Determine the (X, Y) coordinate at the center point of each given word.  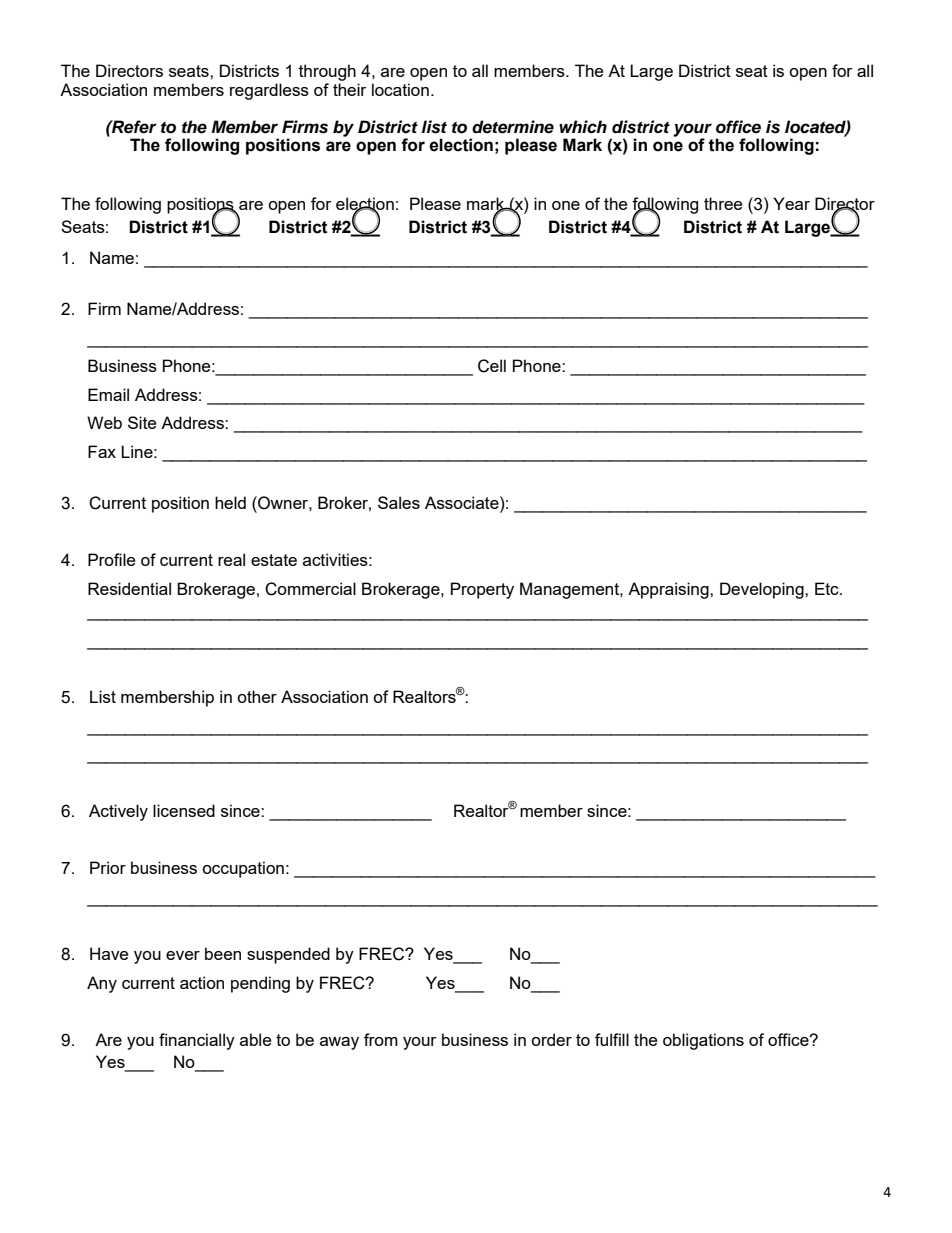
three (723, 203)
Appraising (669, 590)
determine (513, 127)
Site (142, 422)
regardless (269, 91)
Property (482, 590)
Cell (492, 366)
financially (197, 1041)
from (381, 1039)
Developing (763, 590)
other (257, 696)
